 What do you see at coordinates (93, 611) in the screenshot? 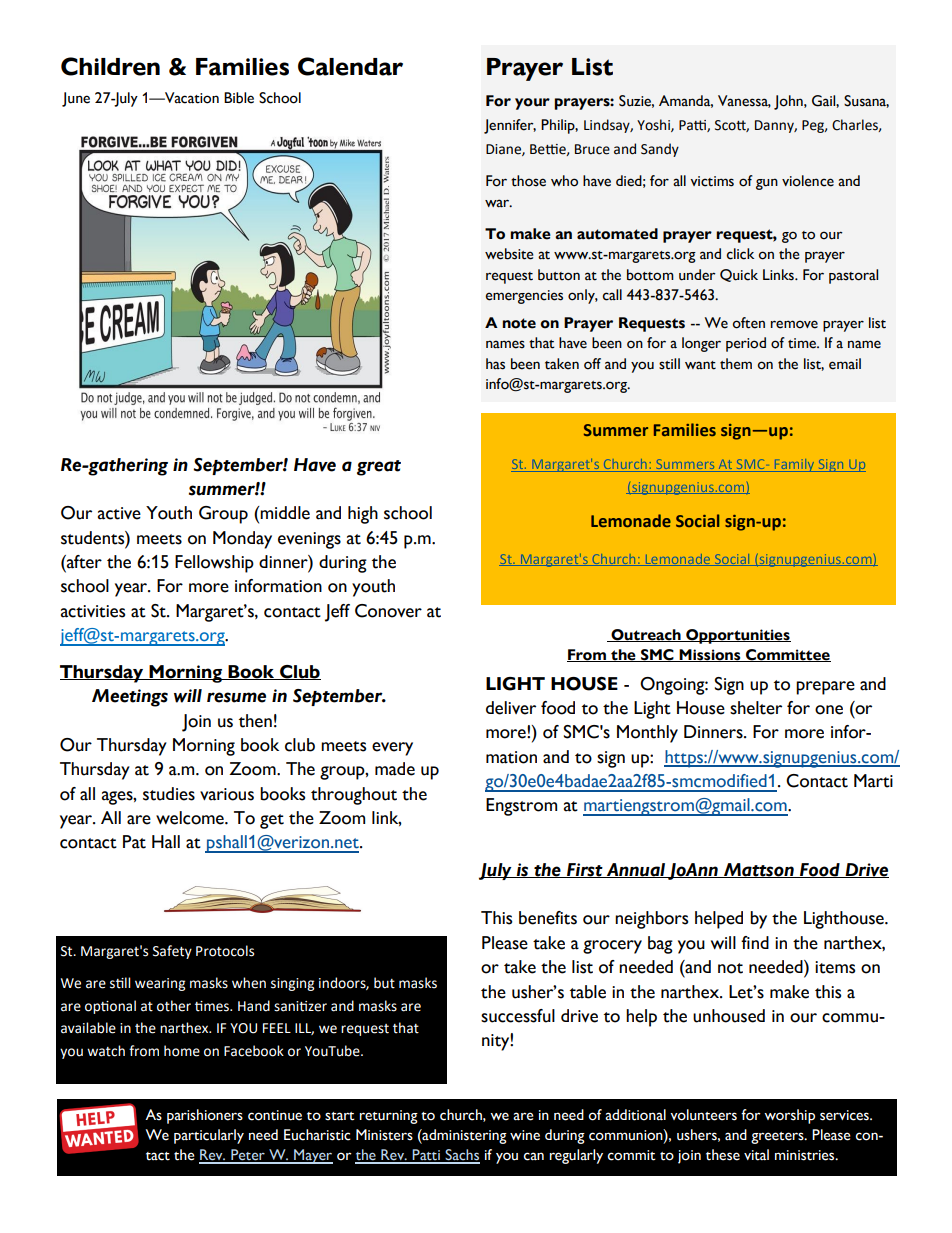
I see `activities` at bounding box center [93, 611].
